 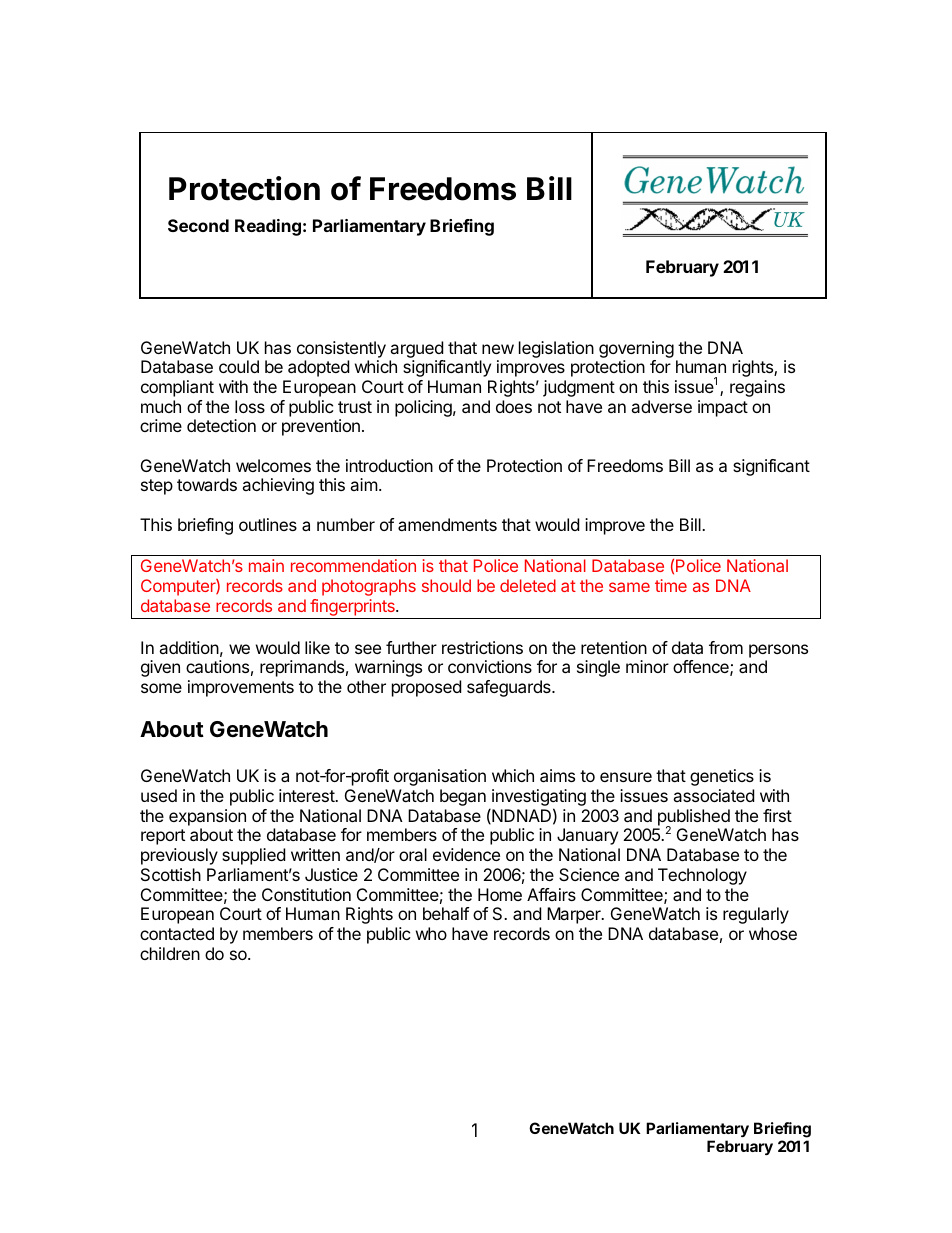 I want to click on time, so click(x=671, y=585).
